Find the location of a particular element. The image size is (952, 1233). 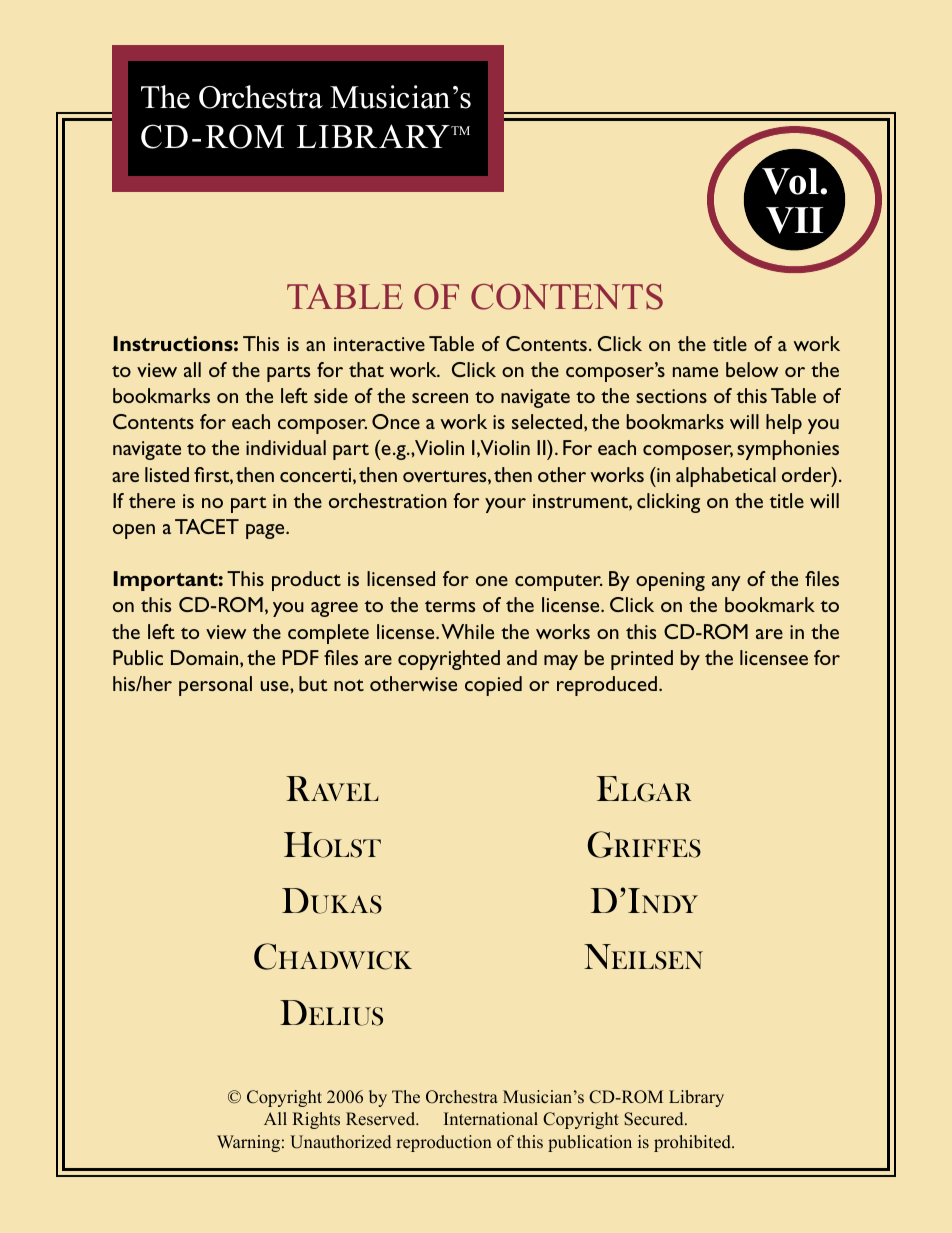

not is located at coordinates (349, 685).
